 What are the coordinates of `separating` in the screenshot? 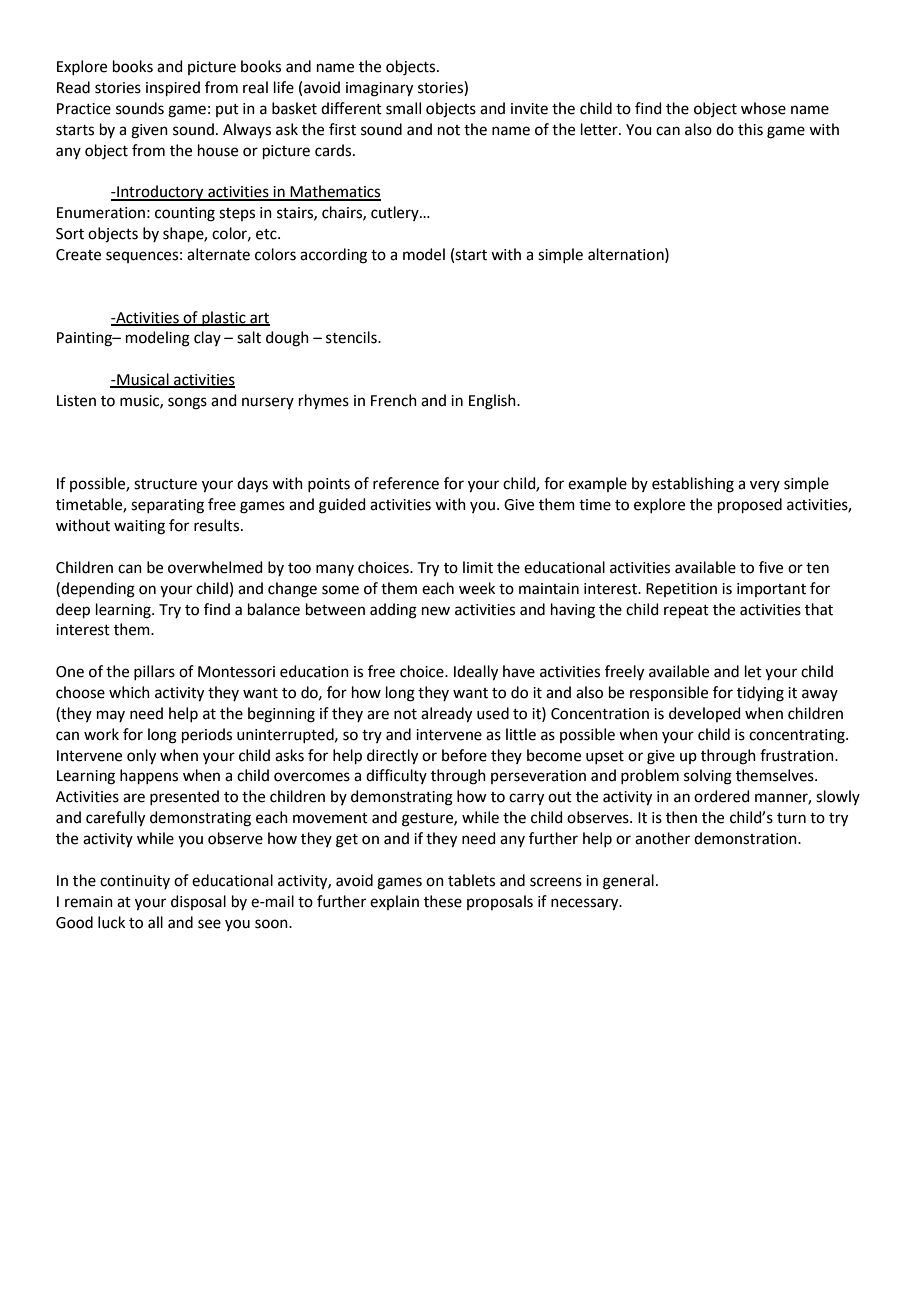 It's located at (167, 506).
